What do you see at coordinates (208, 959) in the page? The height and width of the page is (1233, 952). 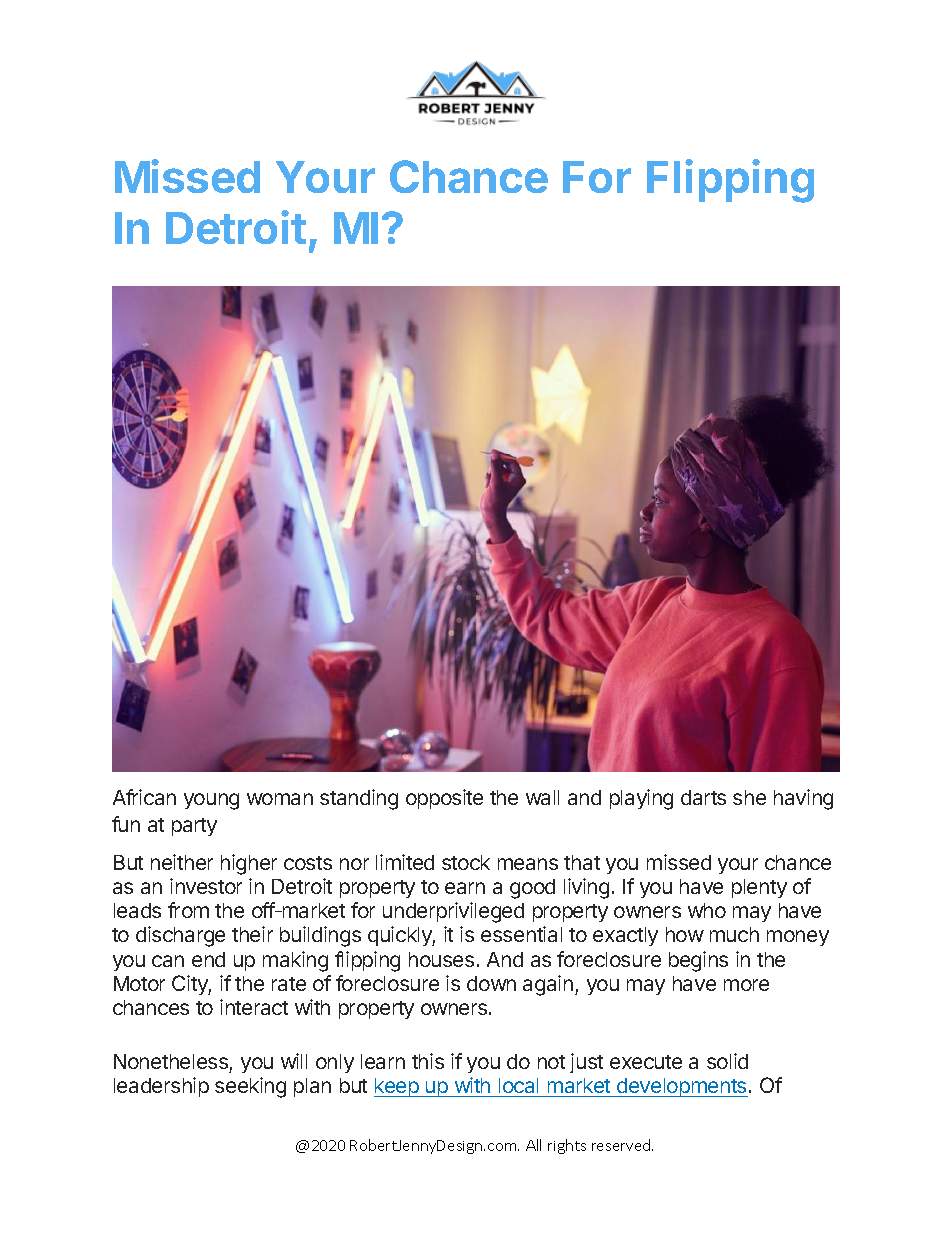 I see `end` at bounding box center [208, 959].
